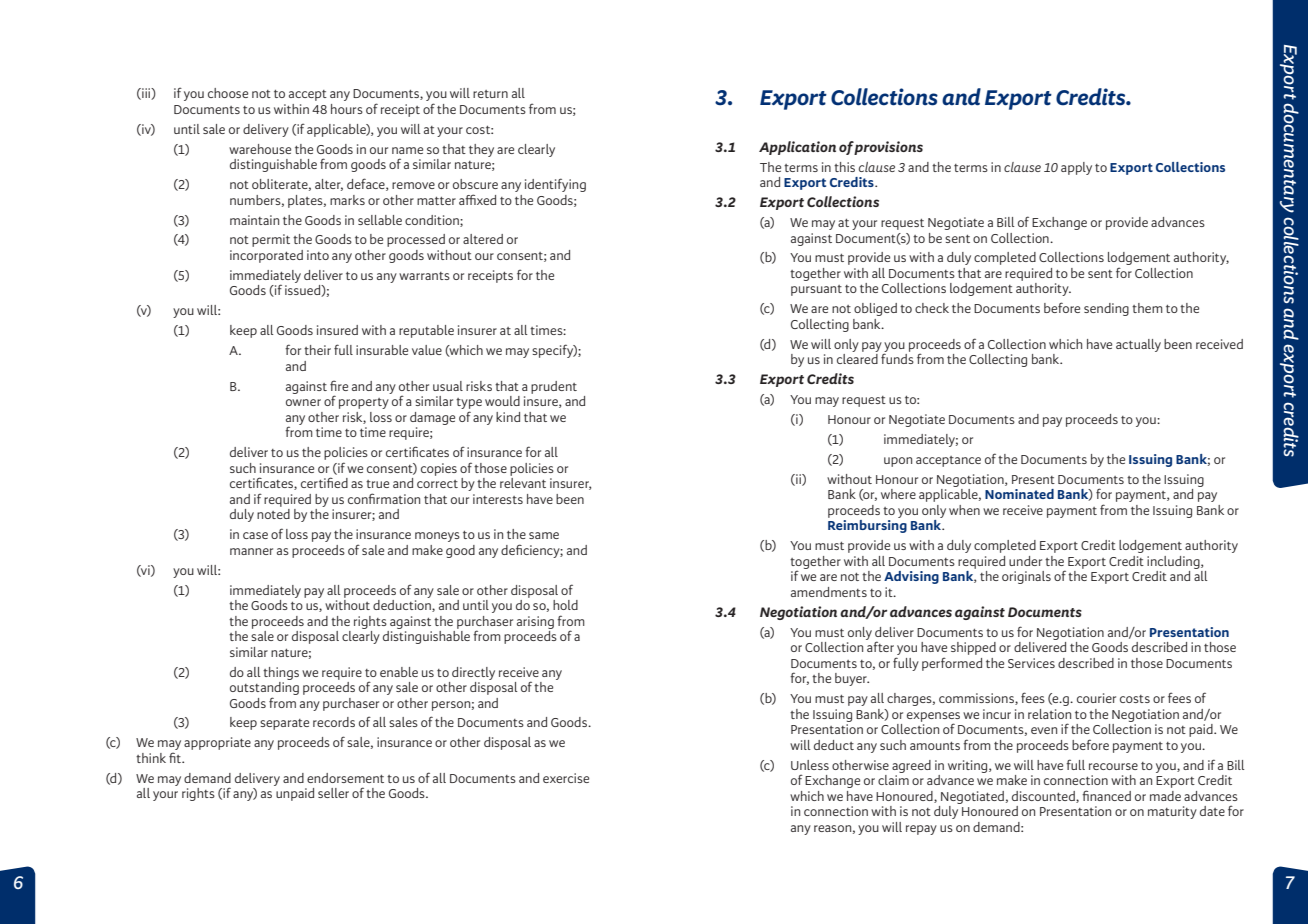 Image resolution: width=1308 pixels, height=924 pixels. I want to click on certified, so click(324, 482).
